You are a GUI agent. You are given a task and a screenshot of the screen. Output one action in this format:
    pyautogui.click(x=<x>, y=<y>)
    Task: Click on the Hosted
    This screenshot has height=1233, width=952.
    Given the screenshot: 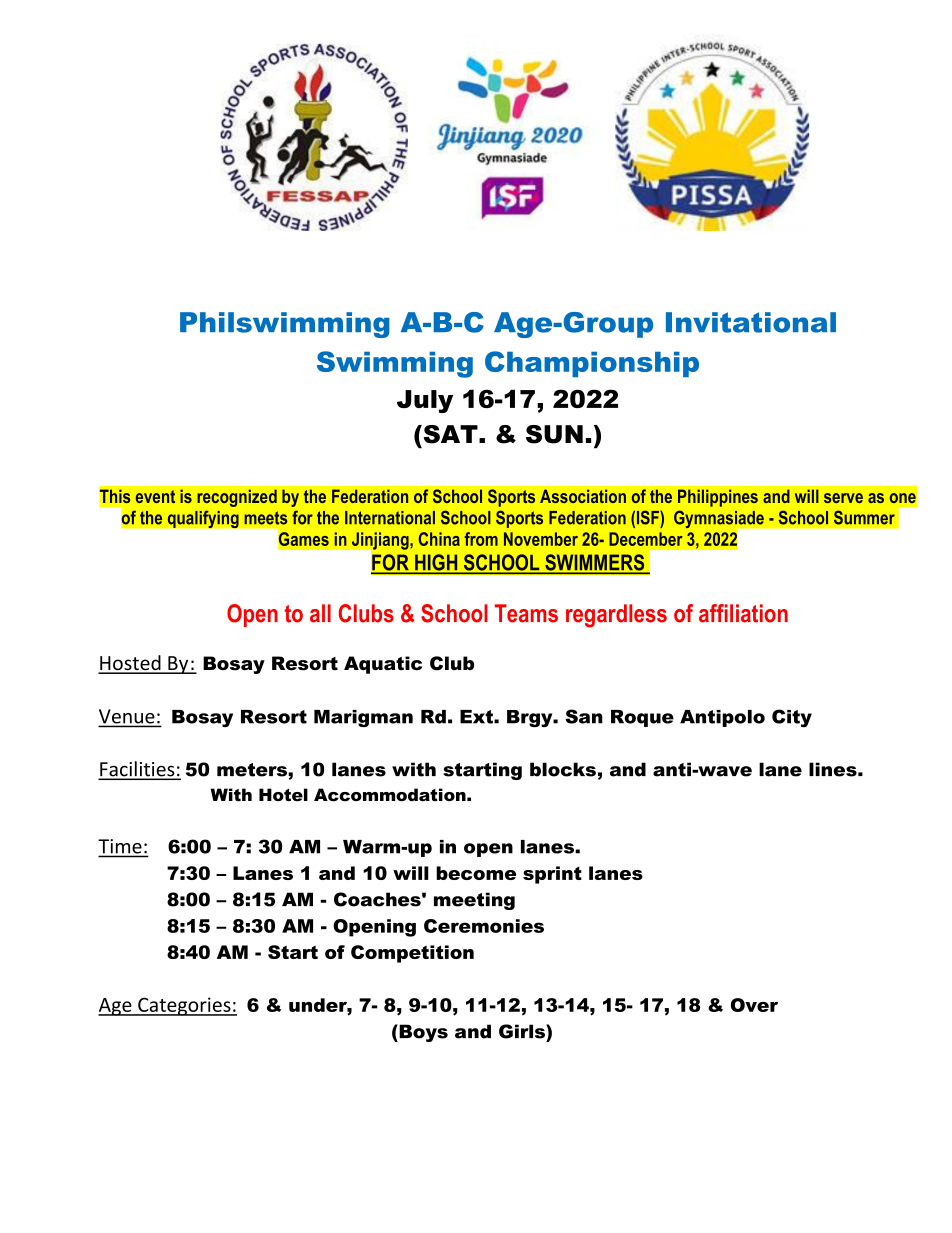 What is the action you would take?
    pyautogui.click(x=130, y=664)
